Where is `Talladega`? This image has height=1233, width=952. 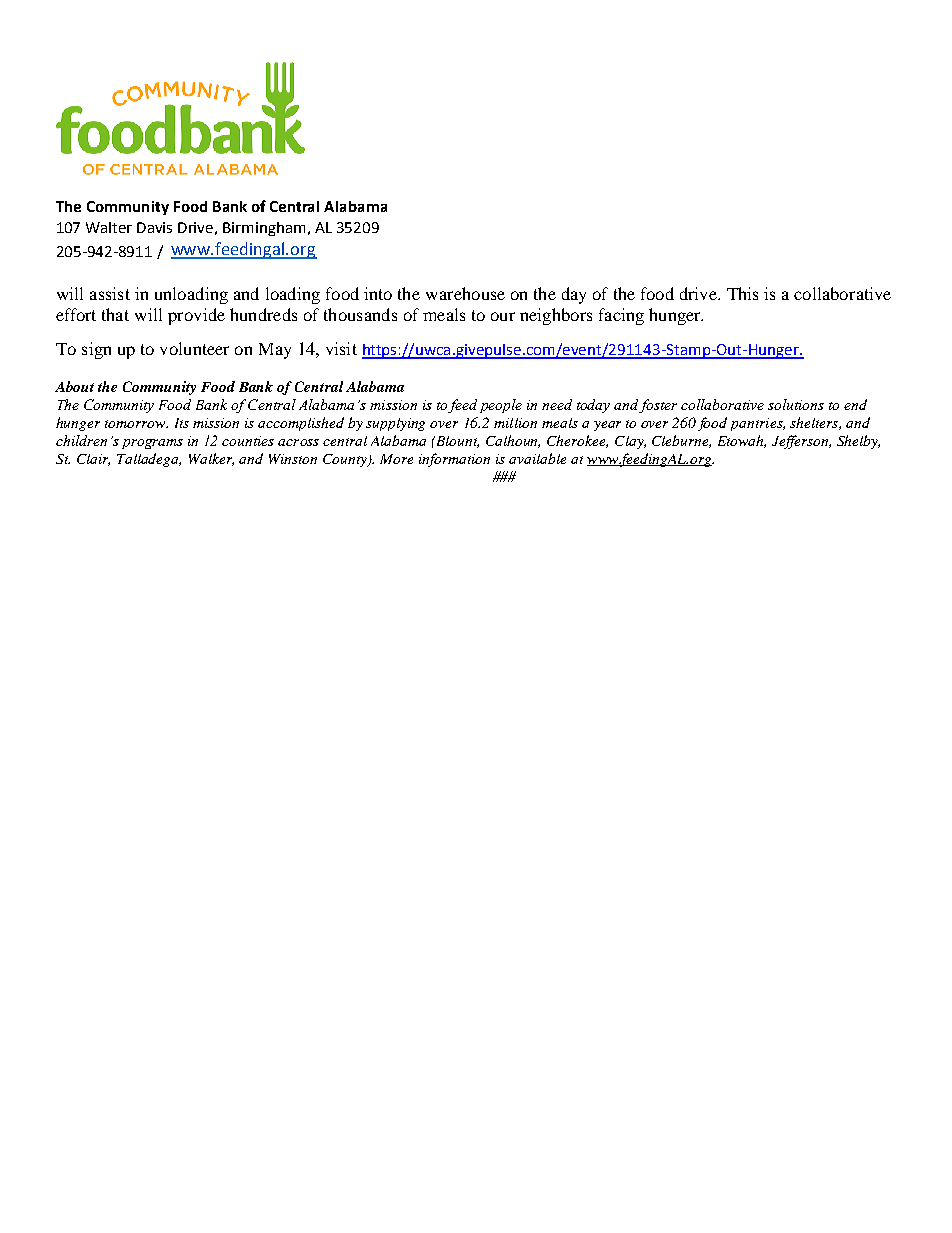 Talladega is located at coordinates (149, 460).
